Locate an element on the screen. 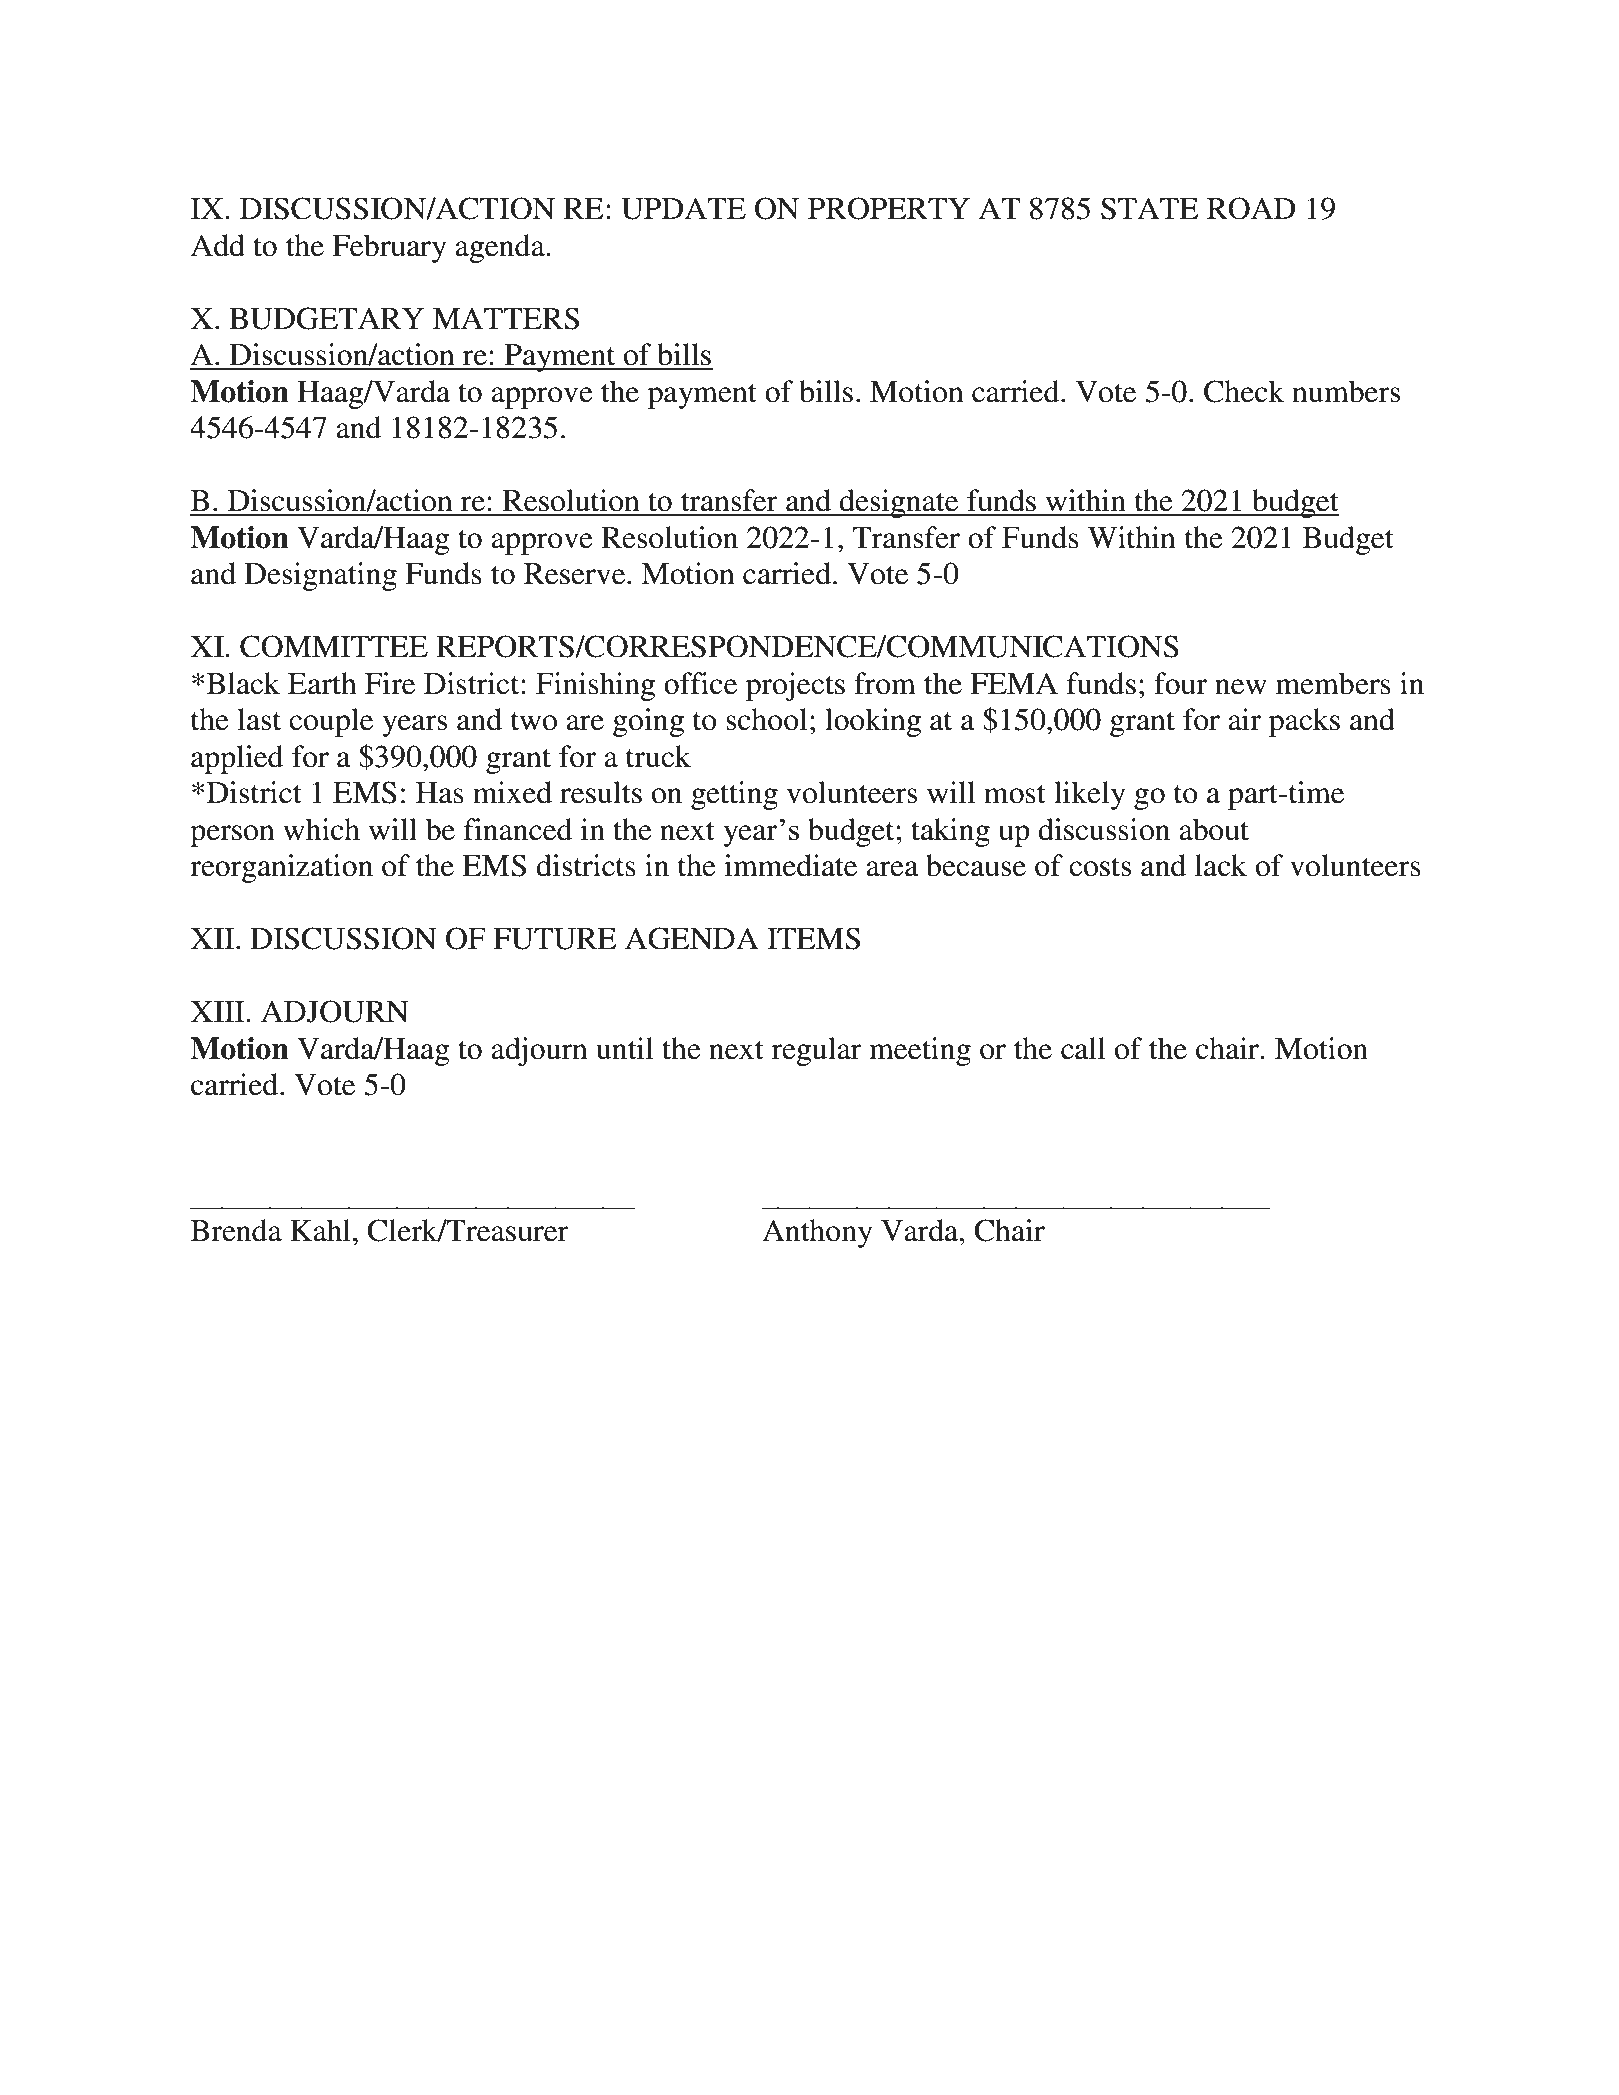 The image size is (1619, 2095). February is located at coordinates (389, 248).
